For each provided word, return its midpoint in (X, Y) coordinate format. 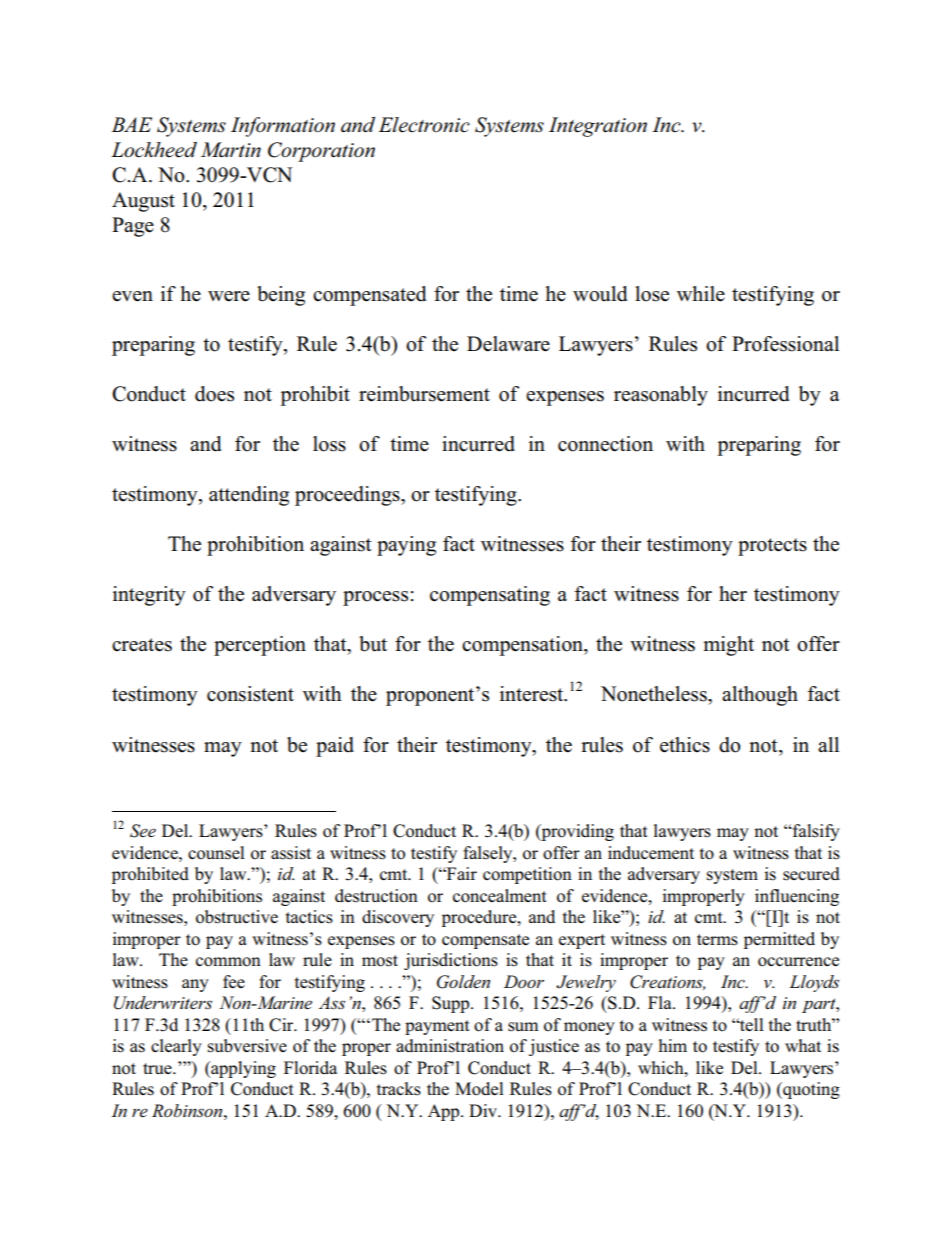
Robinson (188, 1110)
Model (479, 1089)
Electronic (424, 125)
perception (260, 646)
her (733, 594)
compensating (490, 596)
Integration (598, 127)
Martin (231, 150)
